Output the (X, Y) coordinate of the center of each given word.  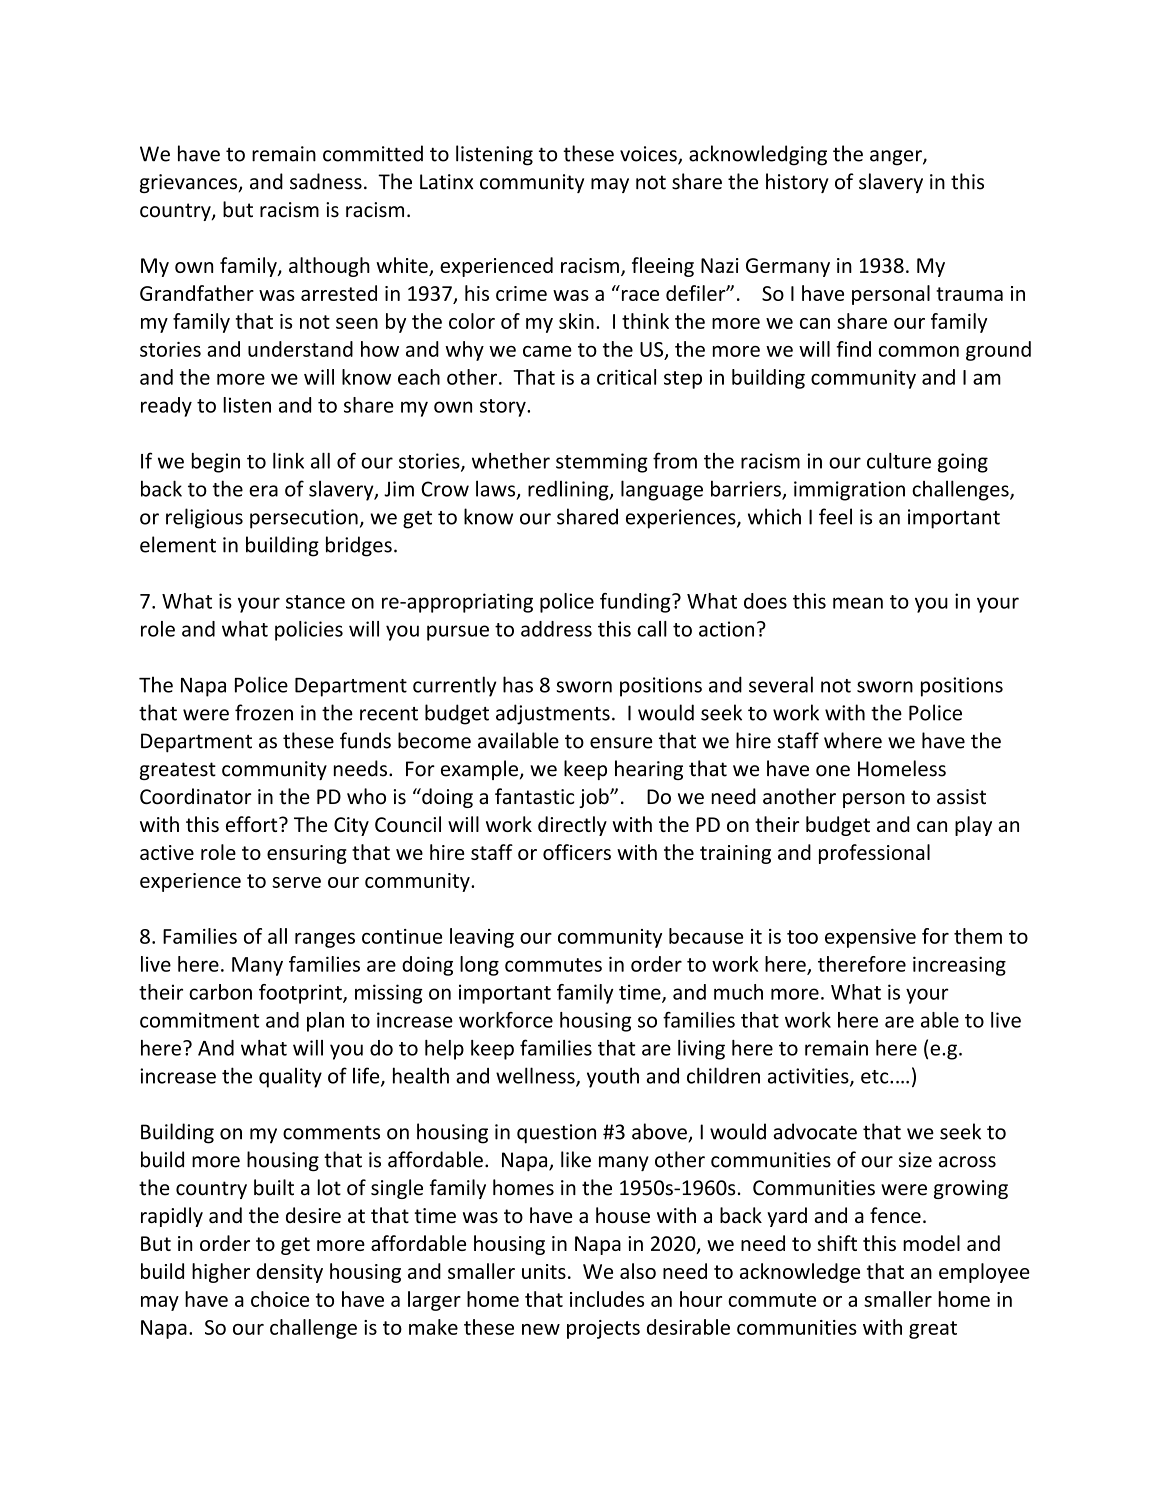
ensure (621, 743)
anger (897, 158)
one (833, 771)
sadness (326, 181)
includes (607, 1299)
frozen (264, 712)
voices (649, 155)
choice (280, 1299)
